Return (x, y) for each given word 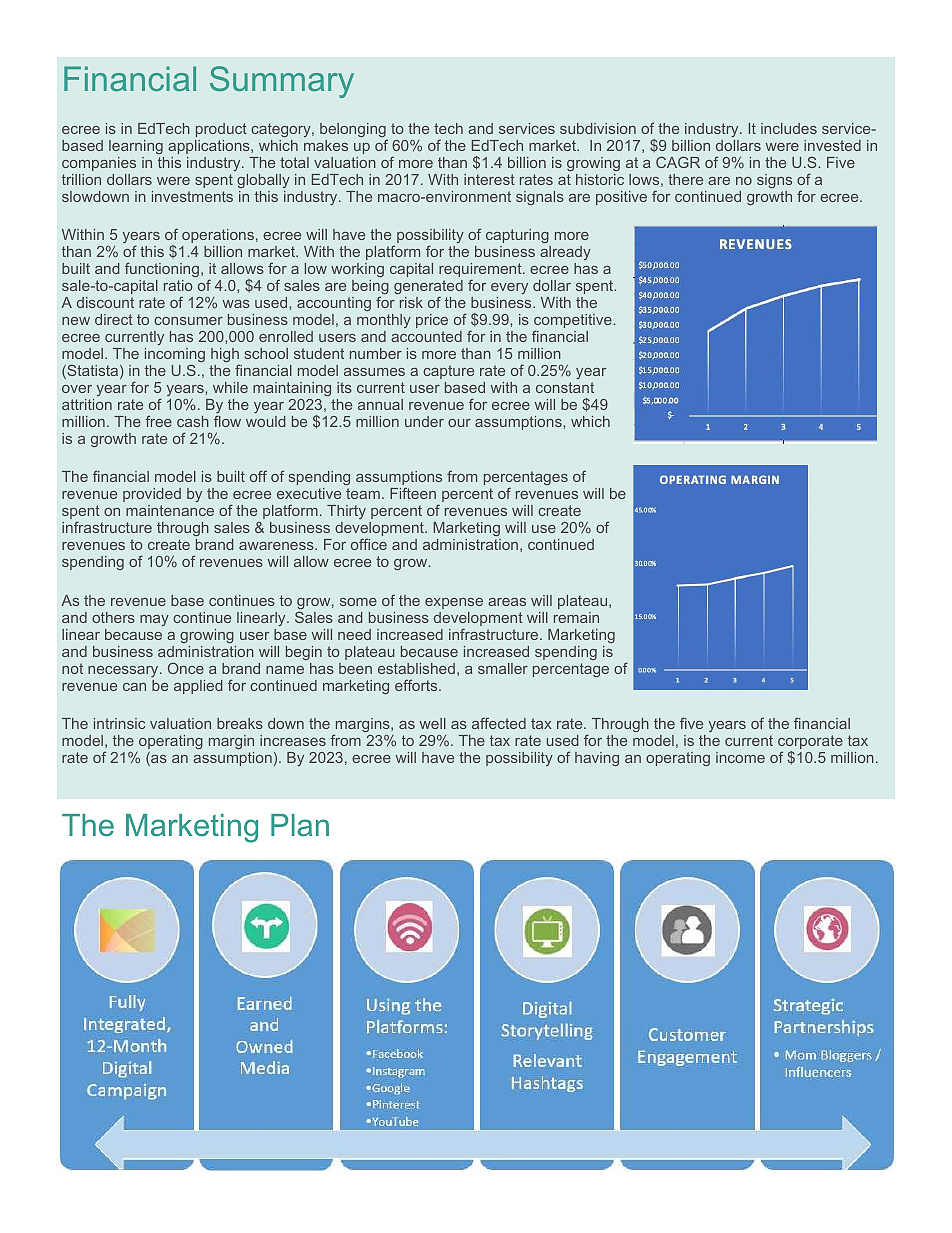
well (433, 723)
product (221, 130)
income (740, 757)
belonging (353, 131)
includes (789, 128)
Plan (300, 825)
